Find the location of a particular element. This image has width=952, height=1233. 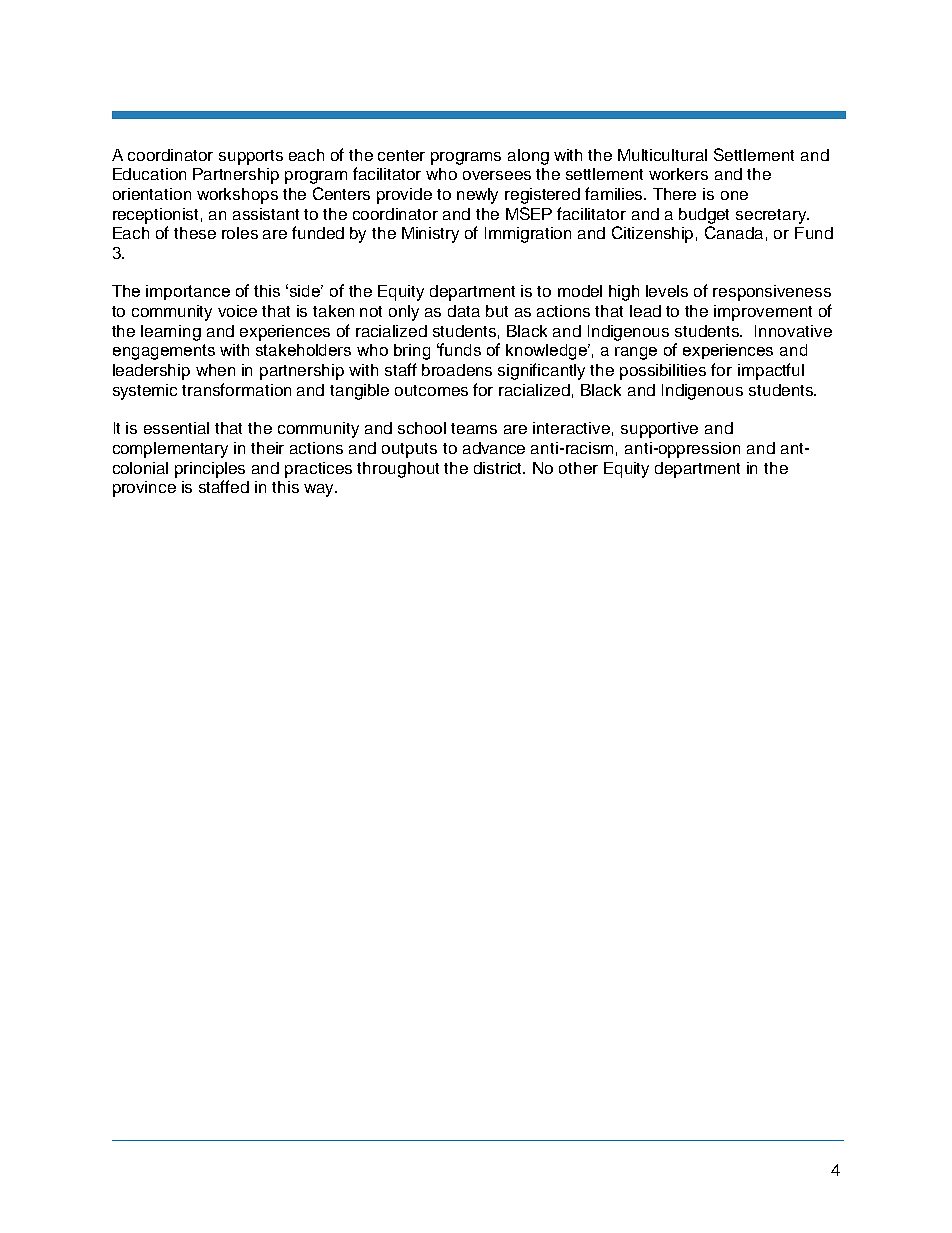

workers is located at coordinates (678, 174).
